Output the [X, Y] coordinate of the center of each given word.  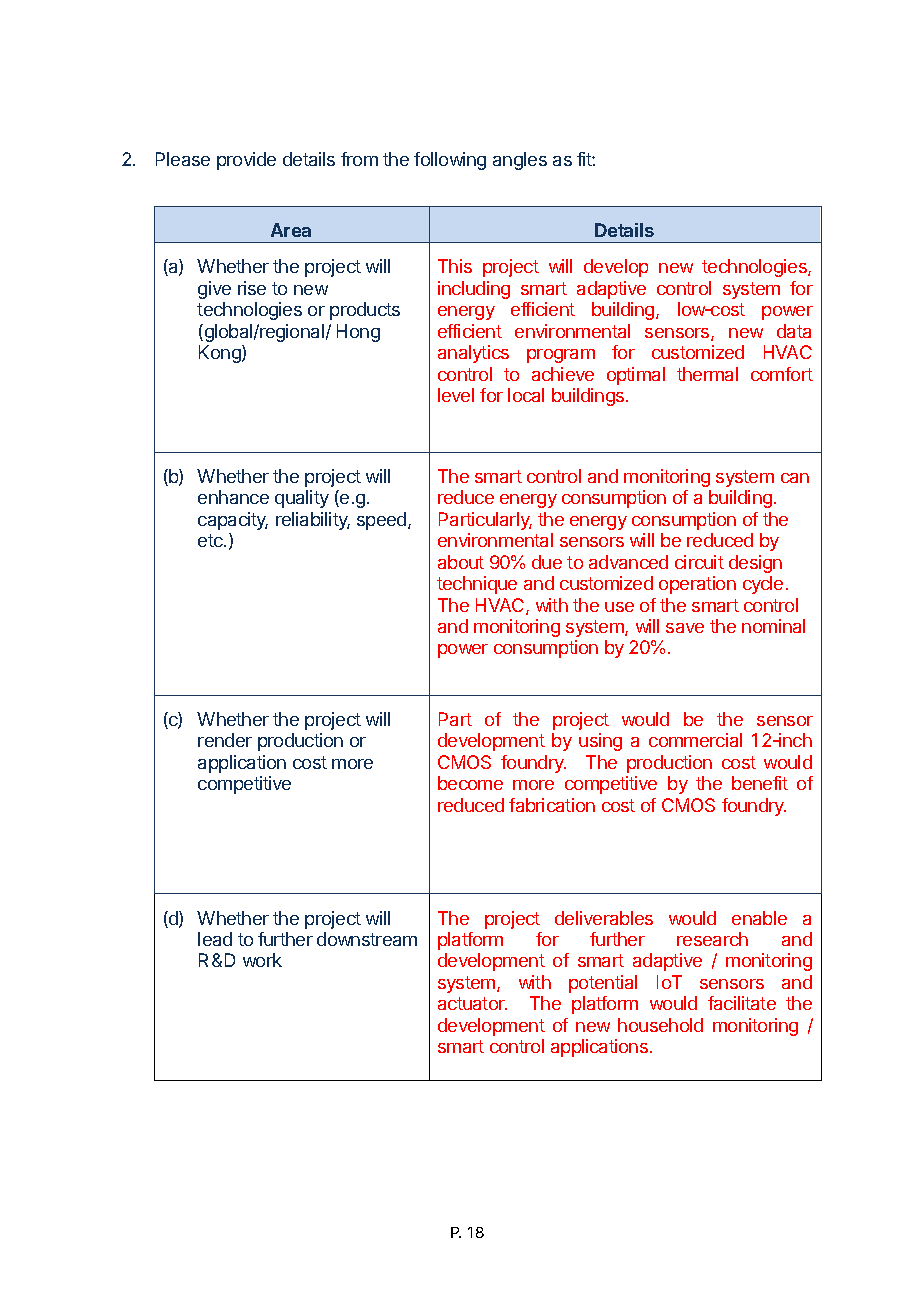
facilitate [742, 1003]
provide [246, 161]
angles [520, 161]
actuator [472, 1003]
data [794, 331]
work [262, 960]
